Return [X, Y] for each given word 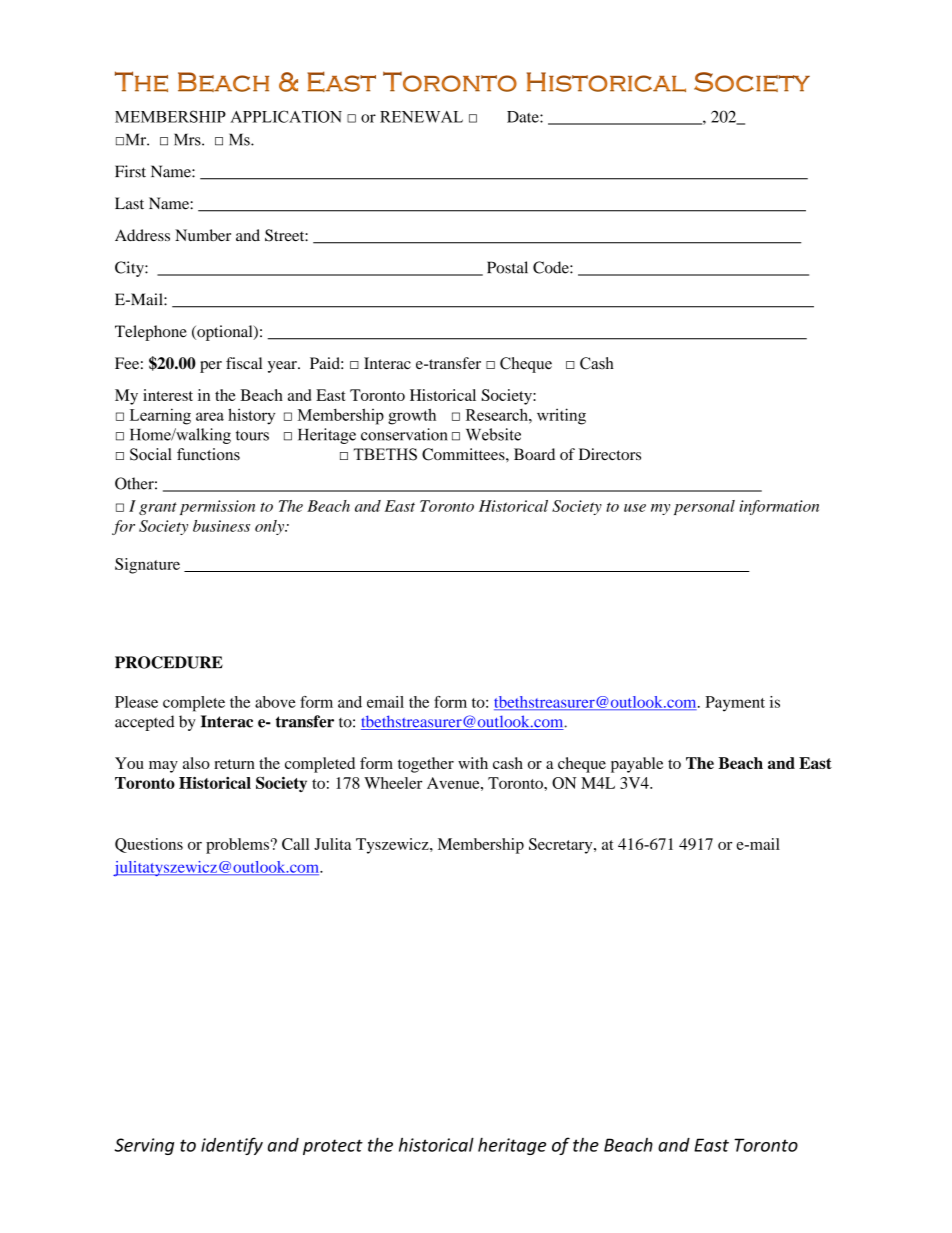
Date [524, 117]
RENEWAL [421, 117]
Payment [735, 704]
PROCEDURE [169, 662]
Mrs [188, 139]
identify [232, 1146]
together [426, 765]
